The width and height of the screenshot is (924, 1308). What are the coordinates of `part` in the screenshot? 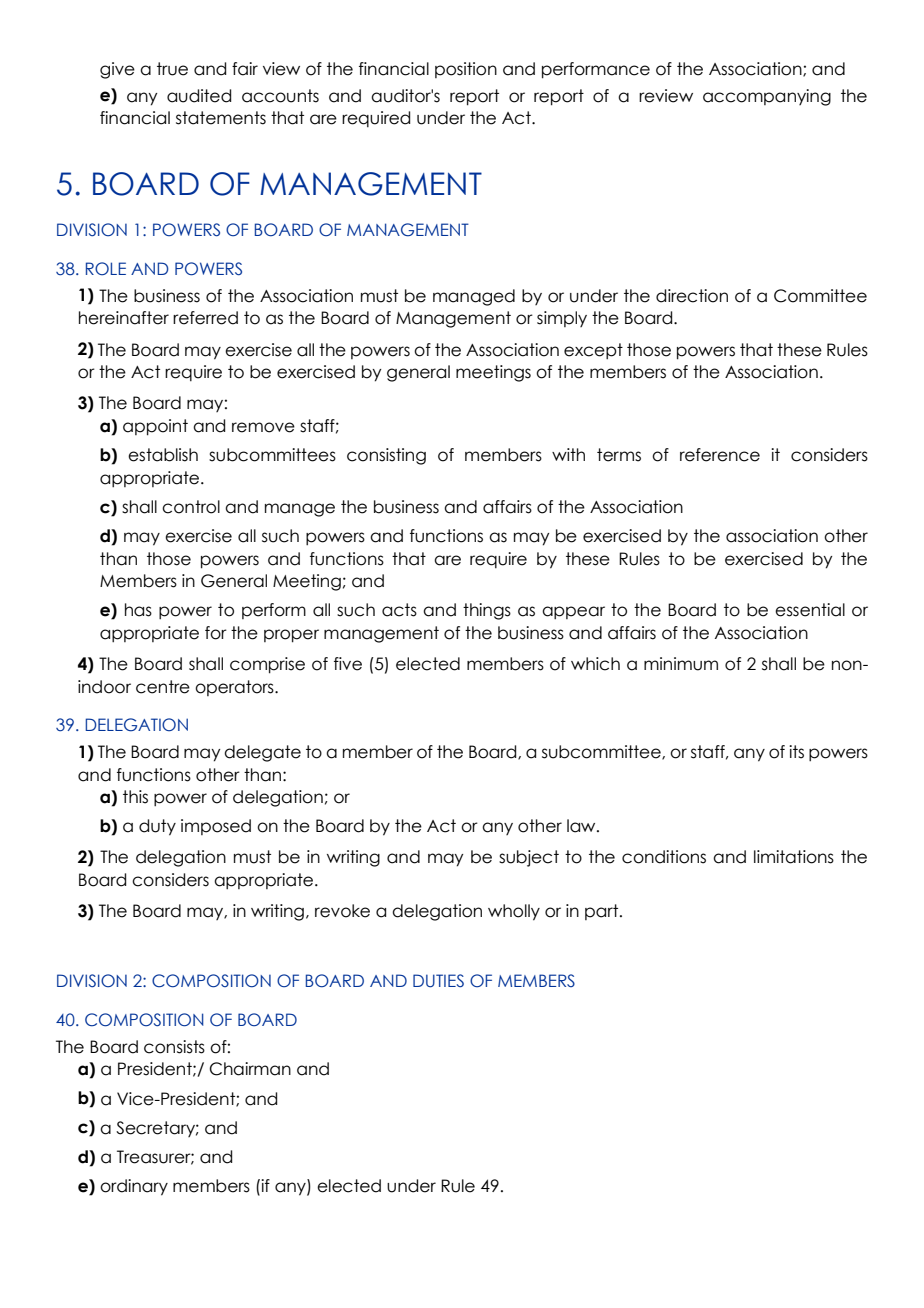 It's located at (603, 912).
